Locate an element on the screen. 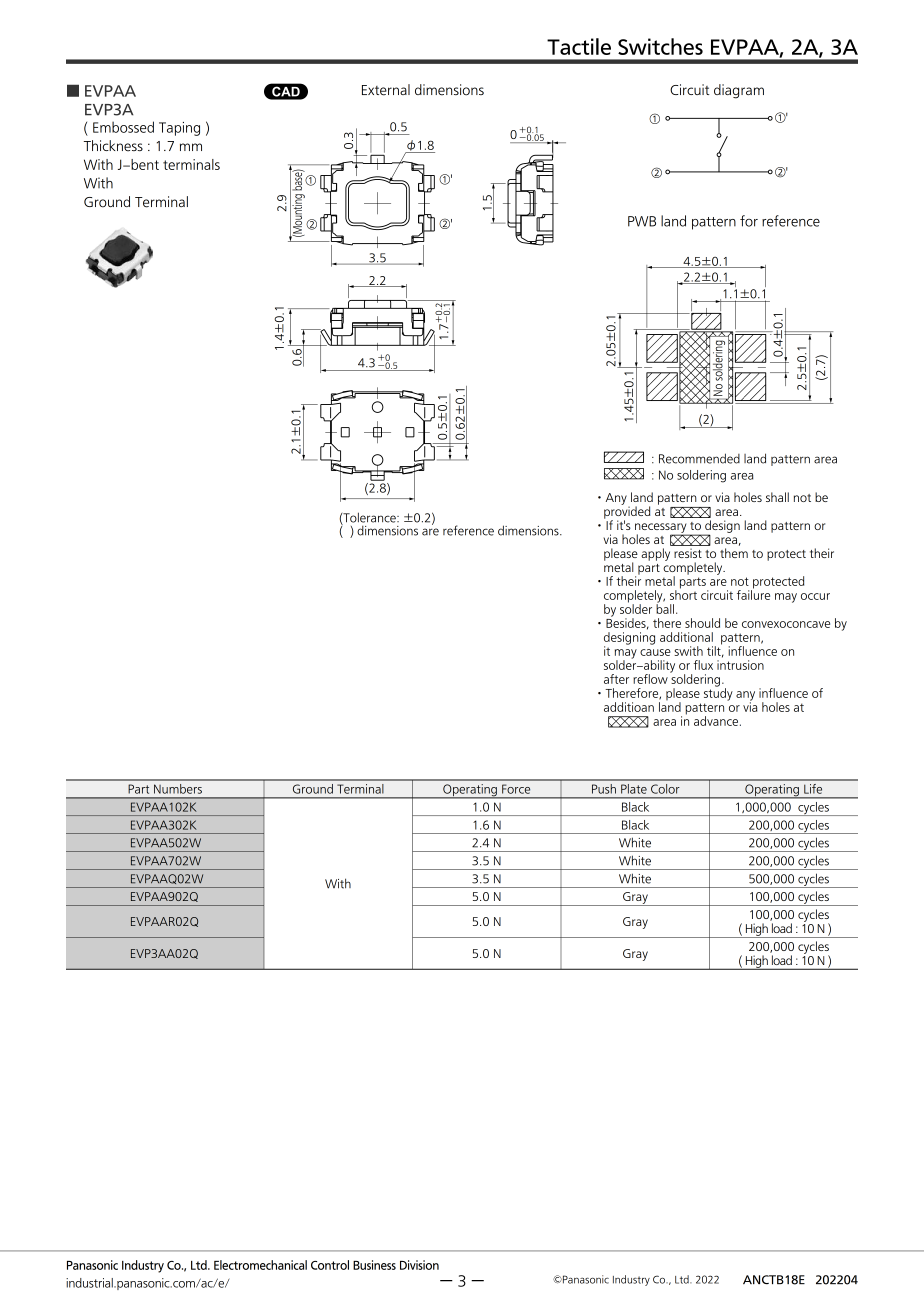 Image resolution: width=924 pixels, height=1308 pixels. Taping is located at coordinates (179, 129).
